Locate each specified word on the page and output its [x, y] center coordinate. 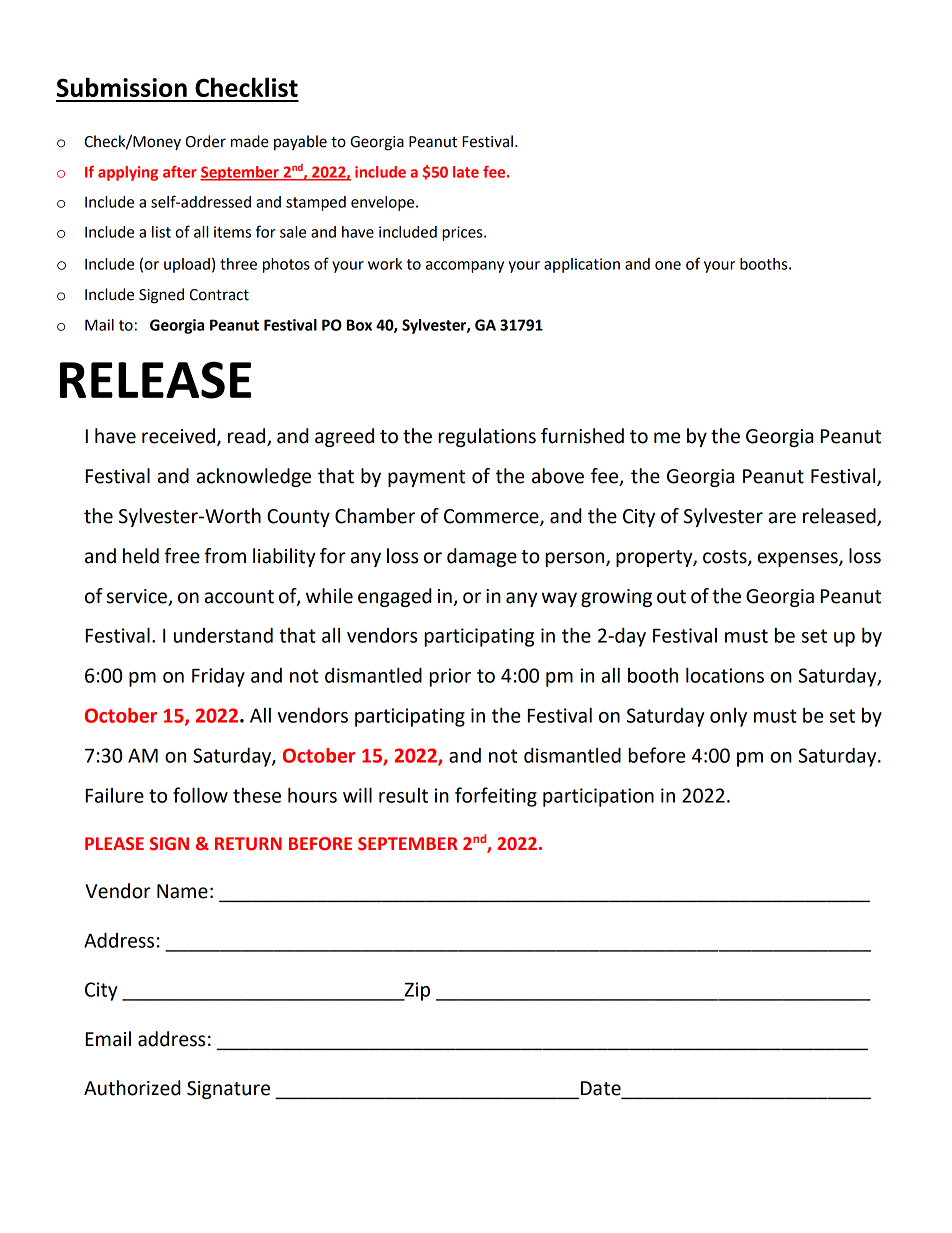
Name [182, 891]
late [466, 172]
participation [598, 797]
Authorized [132, 1088]
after [180, 172]
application [582, 265]
